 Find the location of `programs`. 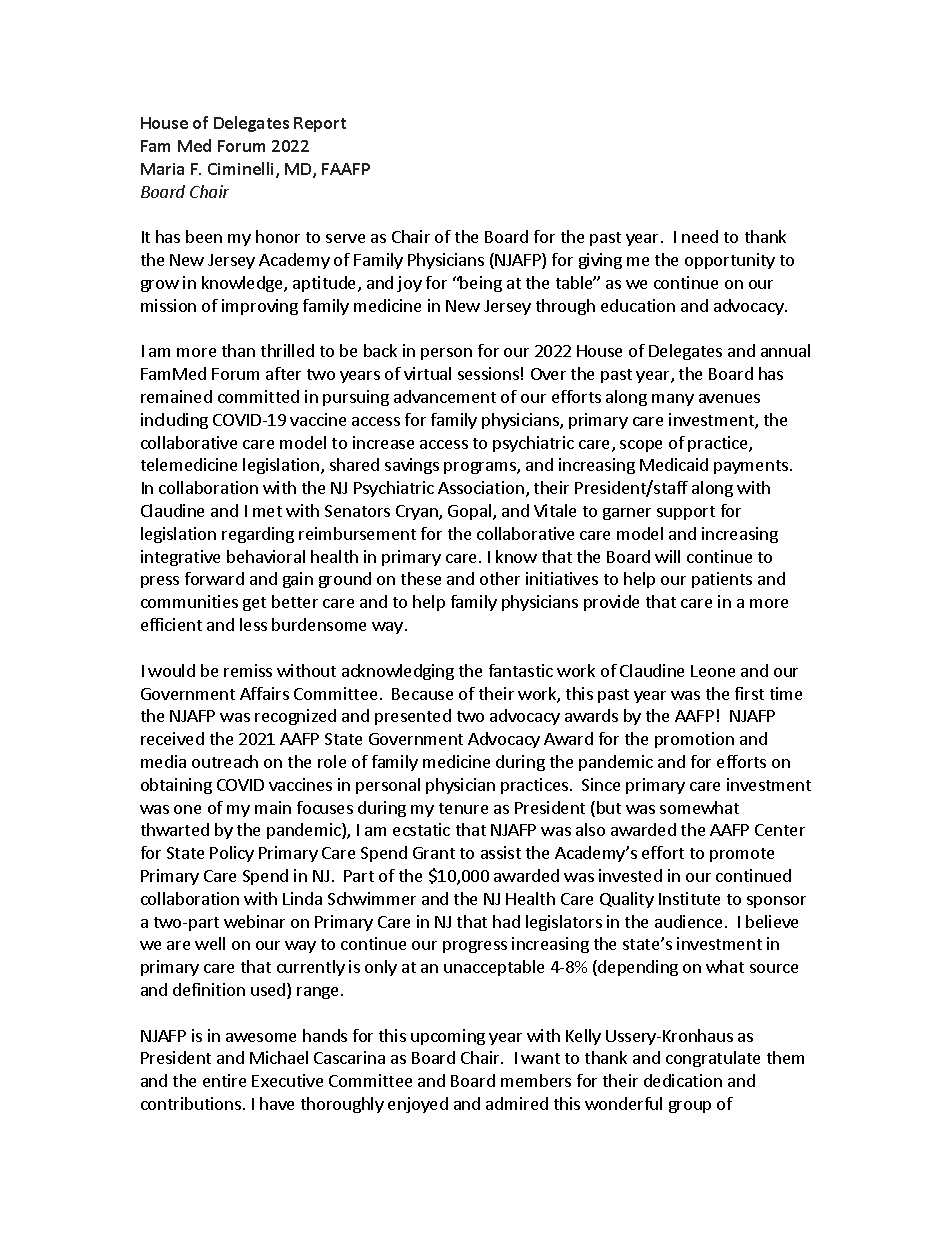

programs is located at coordinates (481, 468).
